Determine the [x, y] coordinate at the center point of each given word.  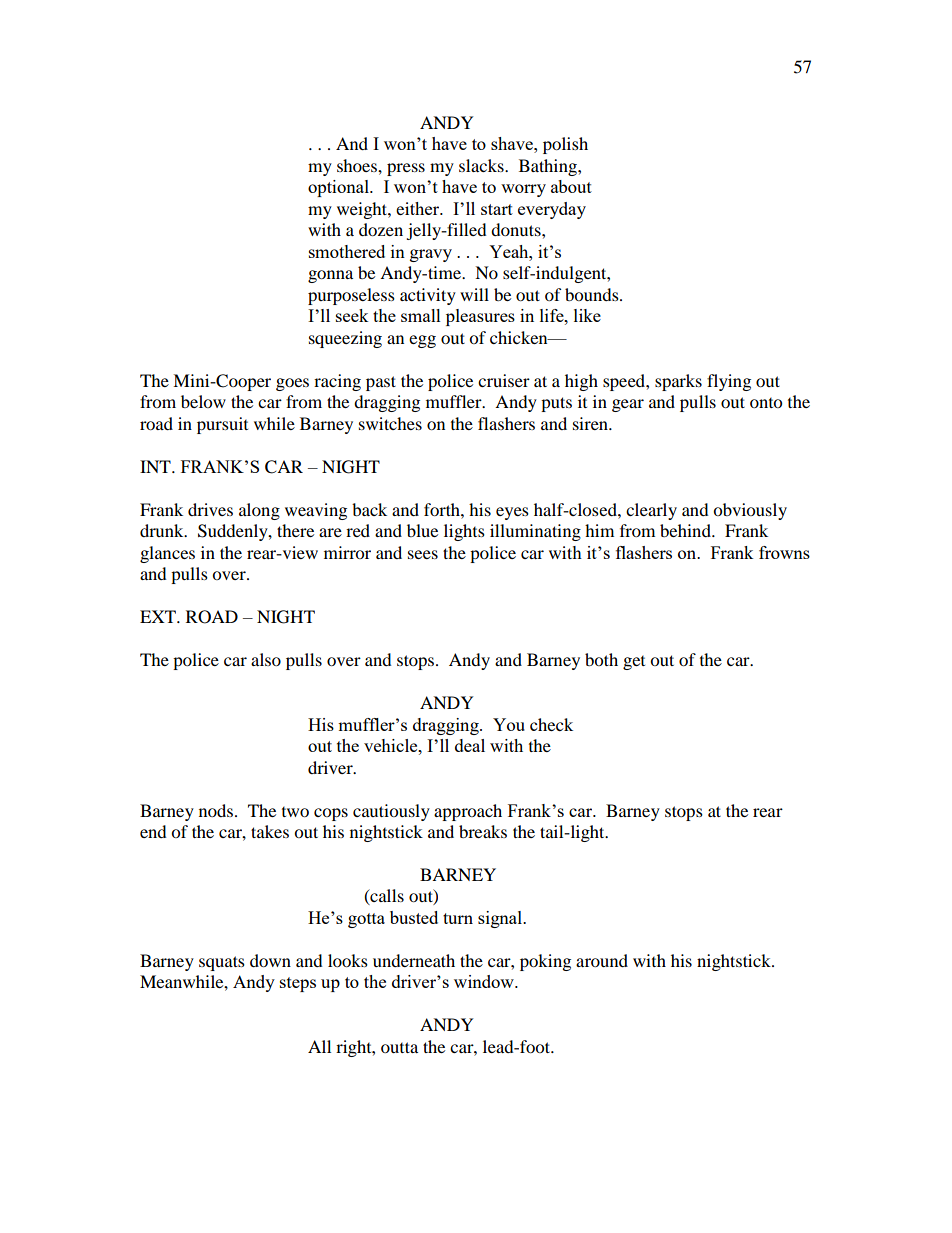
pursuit [222, 425]
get [634, 663]
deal [470, 745]
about [571, 186]
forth [443, 509]
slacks [482, 165]
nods [216, 810]
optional [339, 188]
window [485, 981]
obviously [750, 511]
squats [222, 963]
